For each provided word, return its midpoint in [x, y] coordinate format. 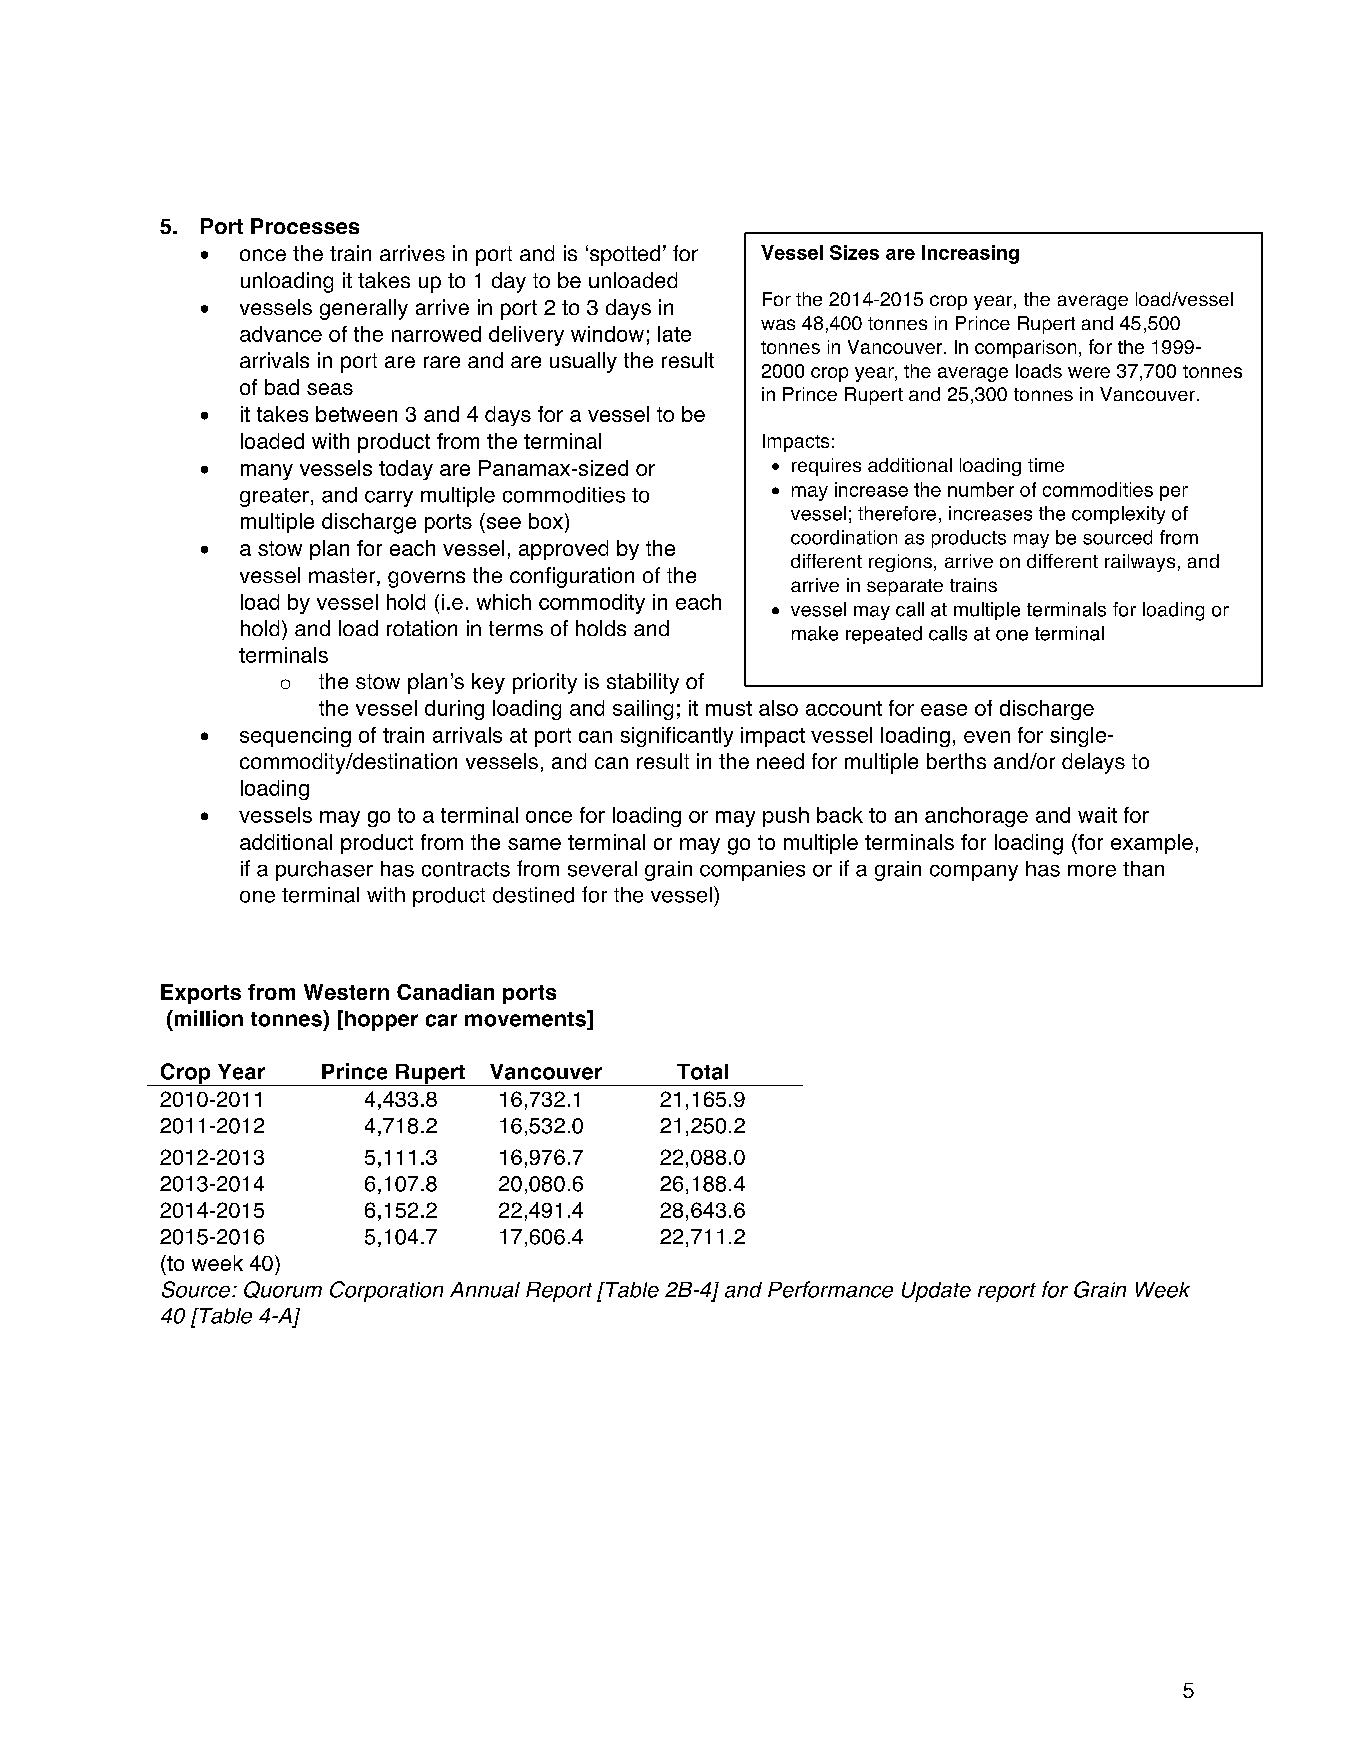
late [674, 334]
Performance [830, 1289]
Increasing [970, 254]
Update [936, 1292]
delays [1093, 763]
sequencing [295, 737]
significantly [677, 737]
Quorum [283, 1289]
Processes [305, 226]
